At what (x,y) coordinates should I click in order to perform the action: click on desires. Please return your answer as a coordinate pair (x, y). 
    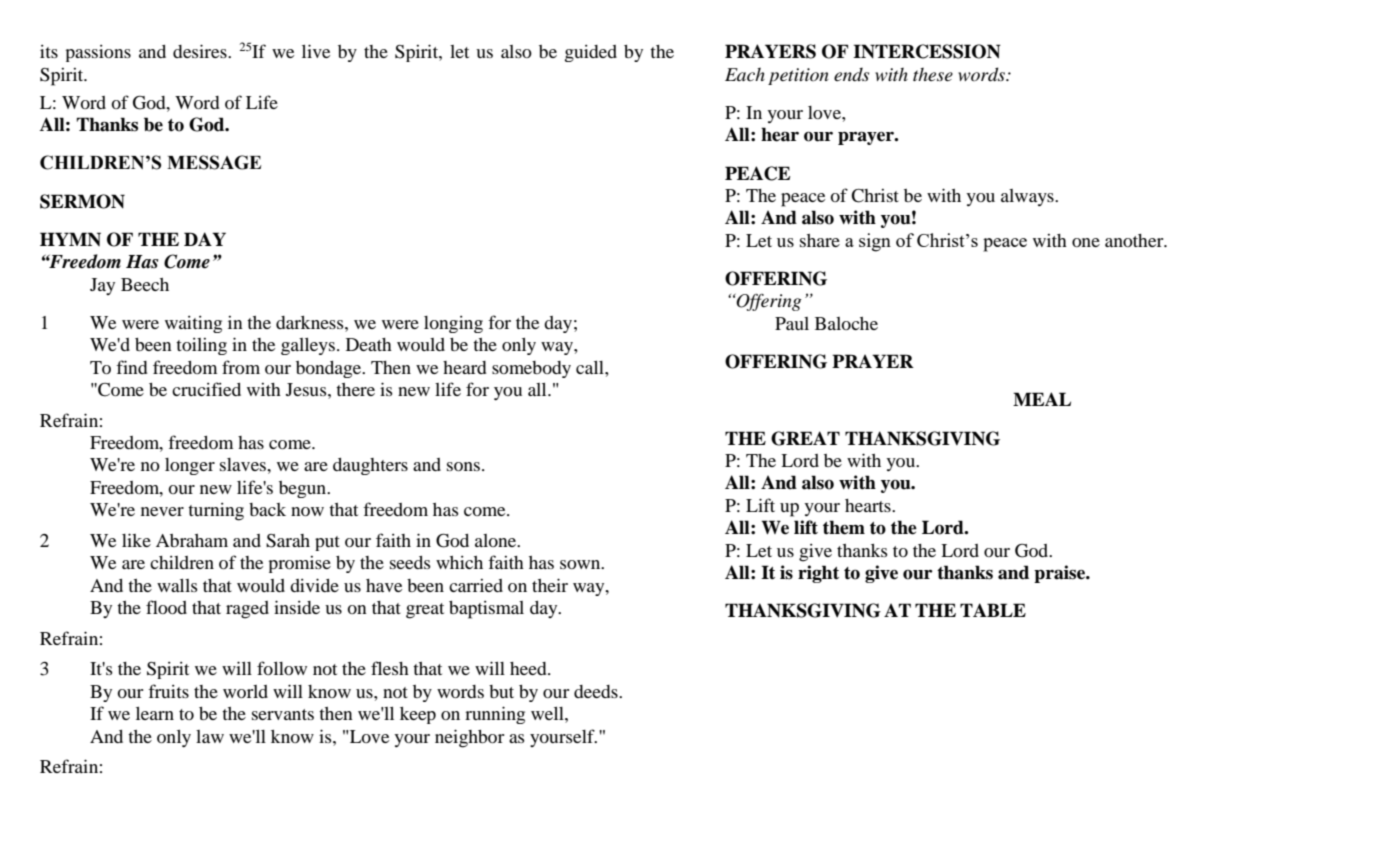
    Looking at the image, I should click on (201, 51).
